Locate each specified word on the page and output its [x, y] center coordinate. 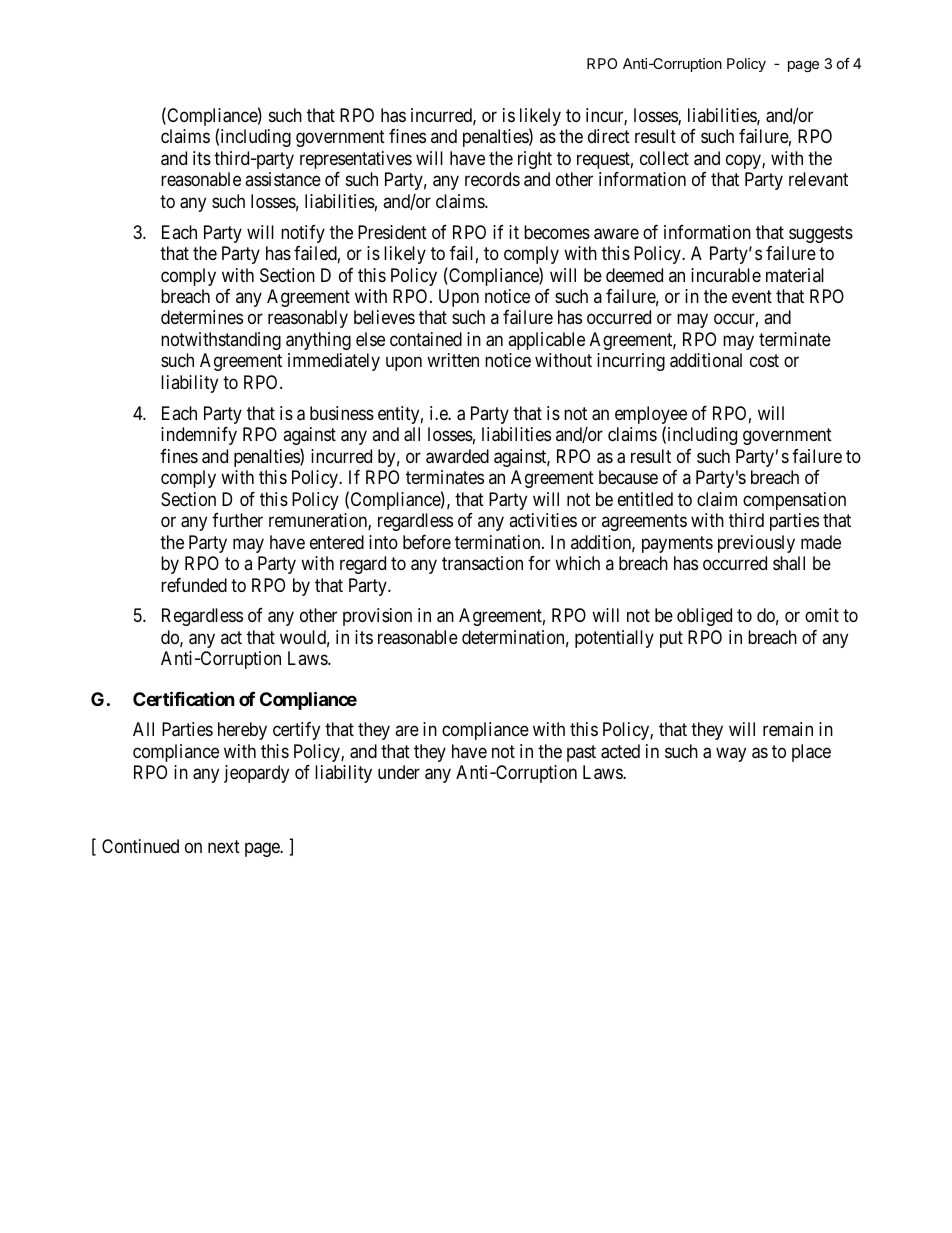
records [492, 179]
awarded [457, 456]
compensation [794, 501]
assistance [283, 179]
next [224, 846]
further [237, 520]
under [399, 772]
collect [664, 158]
